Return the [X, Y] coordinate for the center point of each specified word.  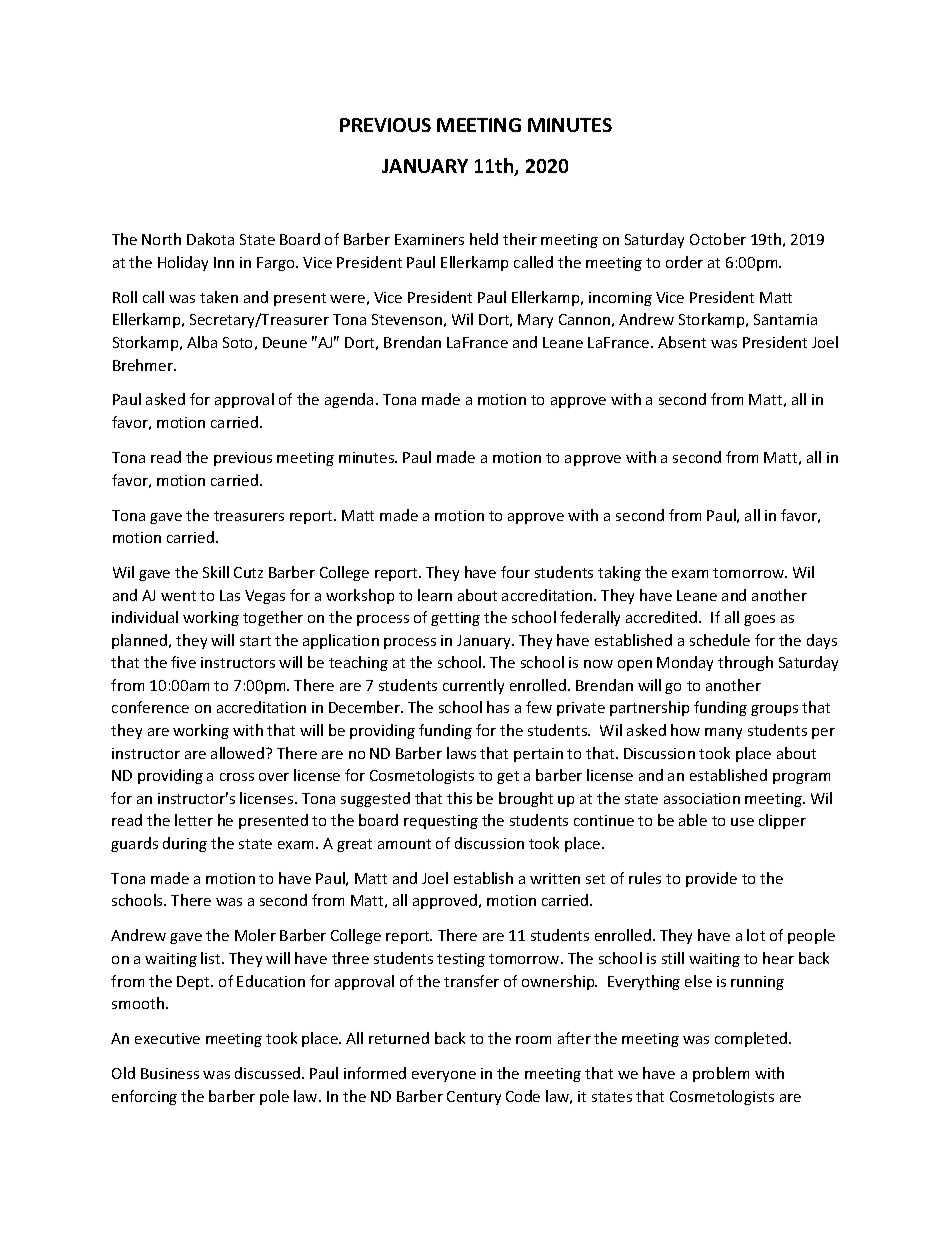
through [745, 663]
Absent [682, 342]
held [484, 239]
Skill [216, 572]
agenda [349, 400]
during [185, 844]
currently [473, 686]
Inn [224, 262]
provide [711, 879]
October [718, 239]
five [183, 662]
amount [404, 844]
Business [170, 1073]
